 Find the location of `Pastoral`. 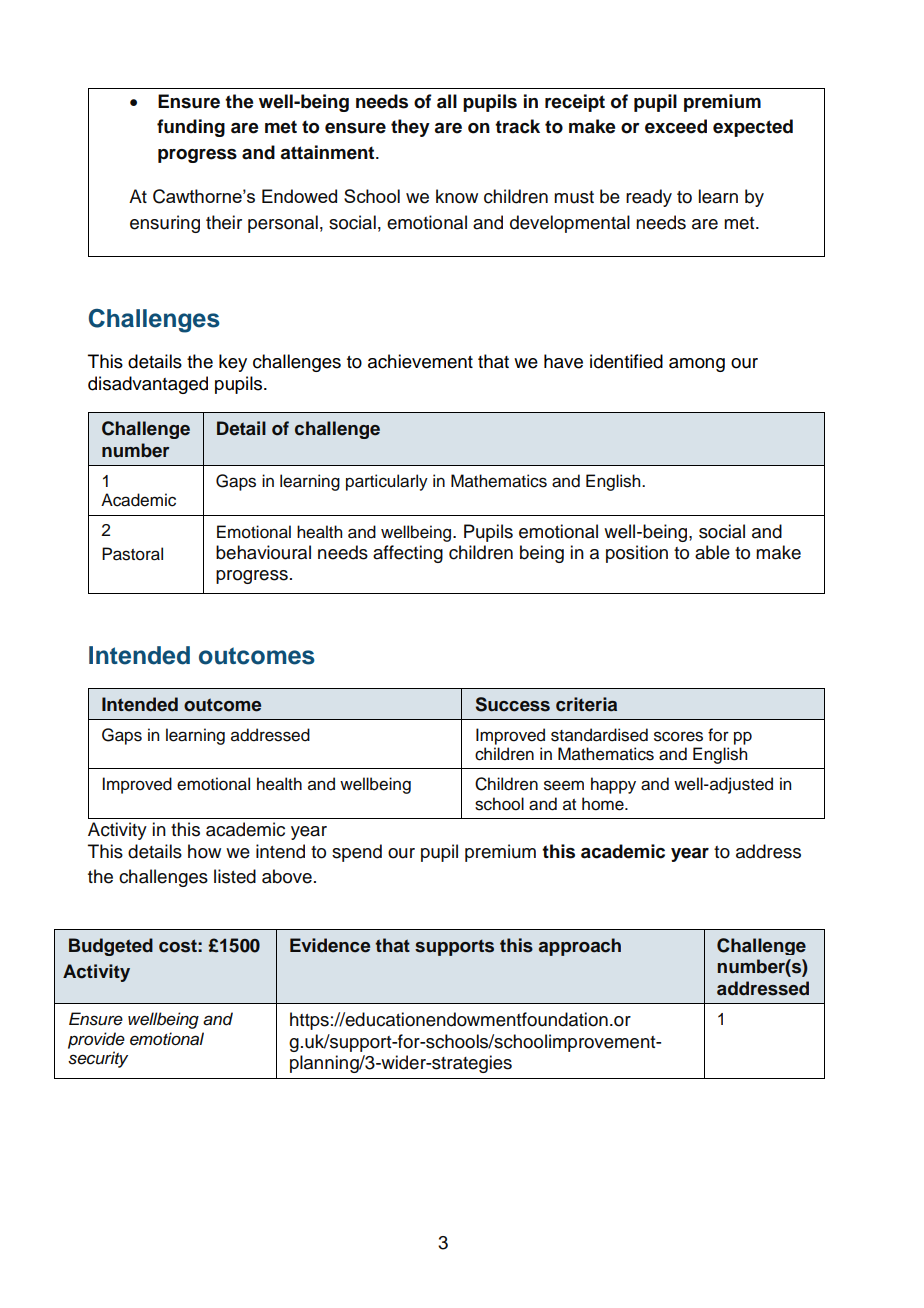

Pastoral is located at coordinates (132, 554).
